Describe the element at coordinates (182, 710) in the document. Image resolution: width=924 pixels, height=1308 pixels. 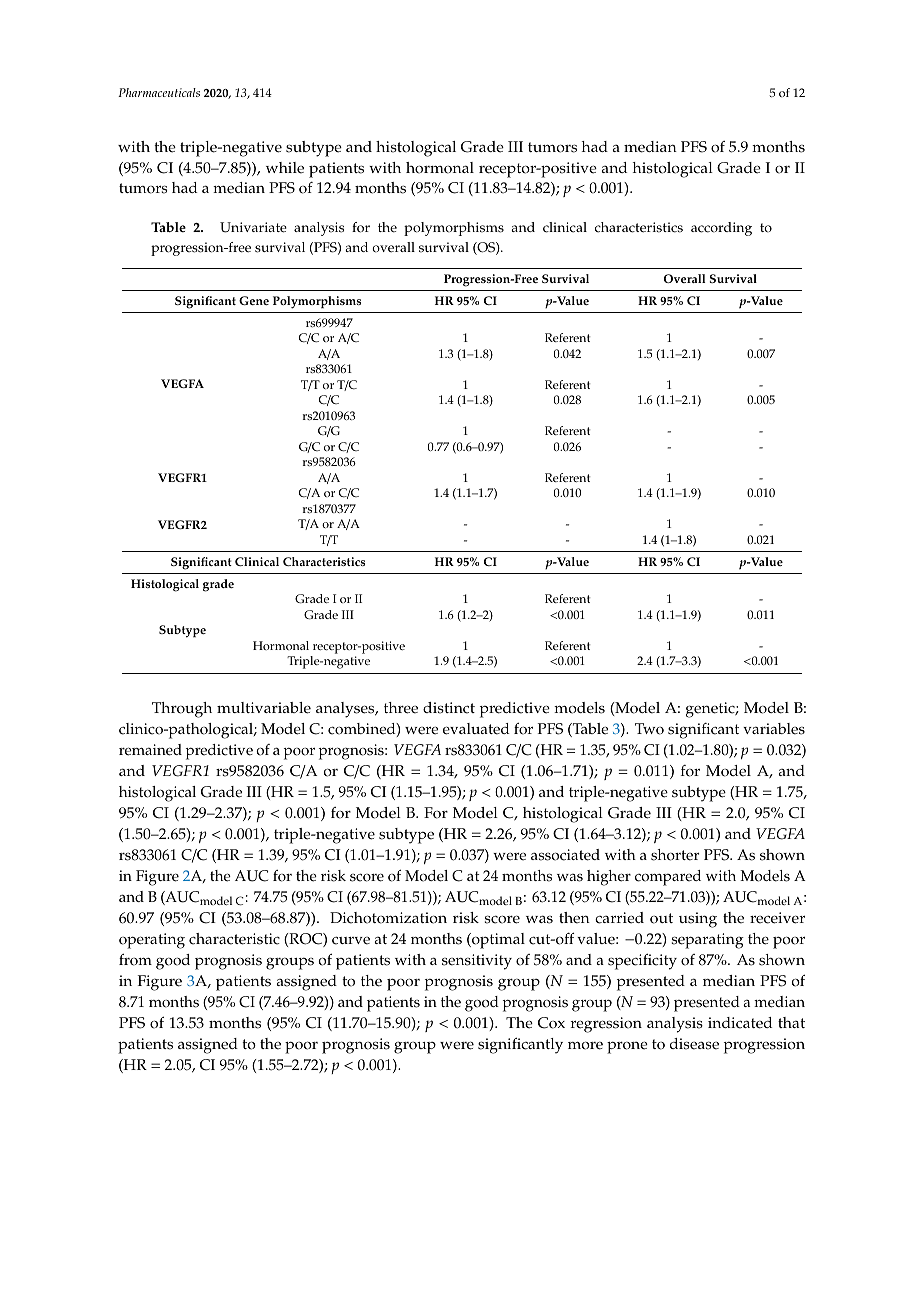
I see `Through` at that location.
